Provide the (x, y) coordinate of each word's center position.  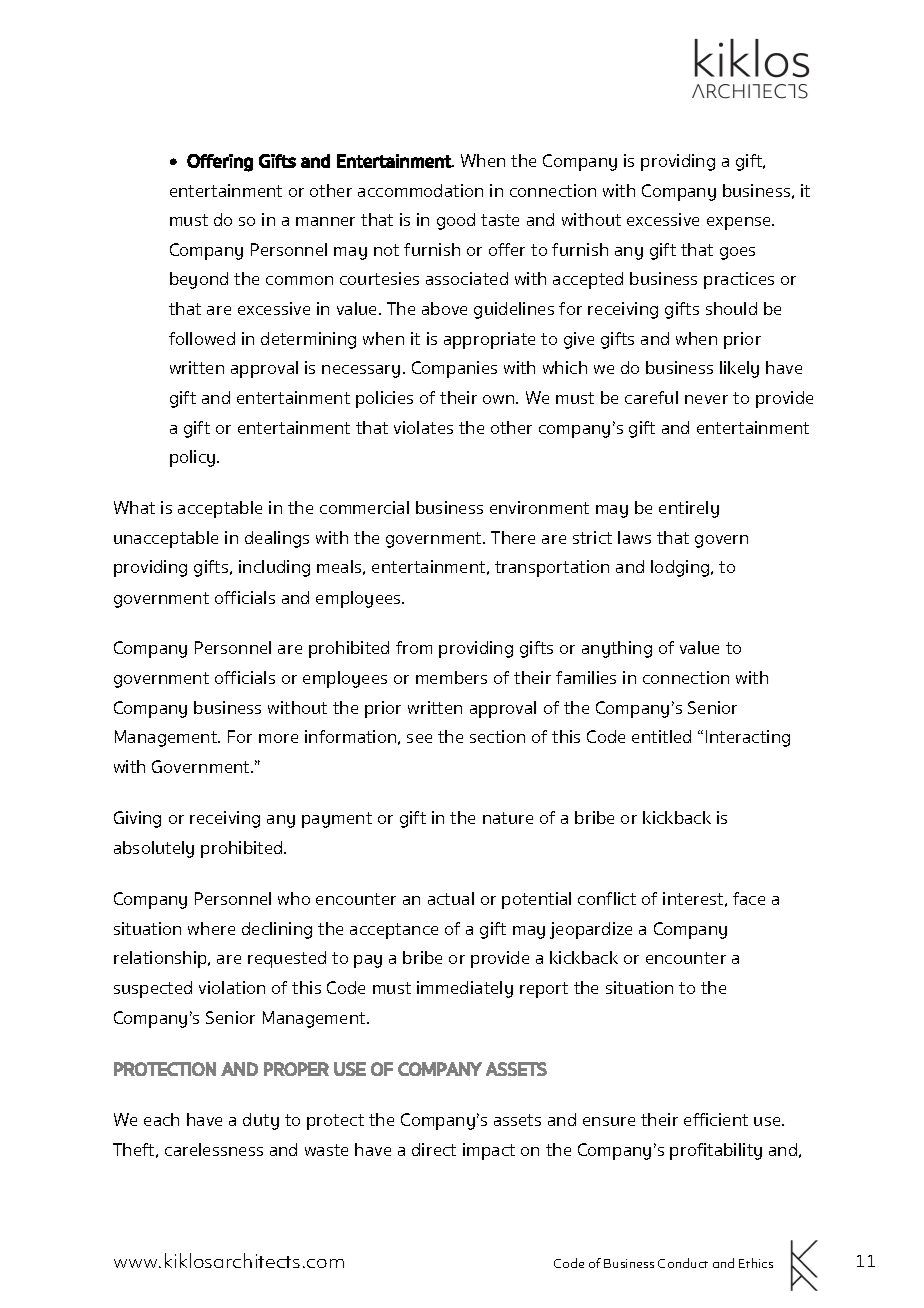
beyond (199, 280)
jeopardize (591, 930)
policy (194, 458)
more (278, 738)
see (419, 738)
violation (232, 987)
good (456, 221)
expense (740, 223)
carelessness (214, 1149)
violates (423, 427)
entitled (661, 736)
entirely (689, 509)
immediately (465, 989)
